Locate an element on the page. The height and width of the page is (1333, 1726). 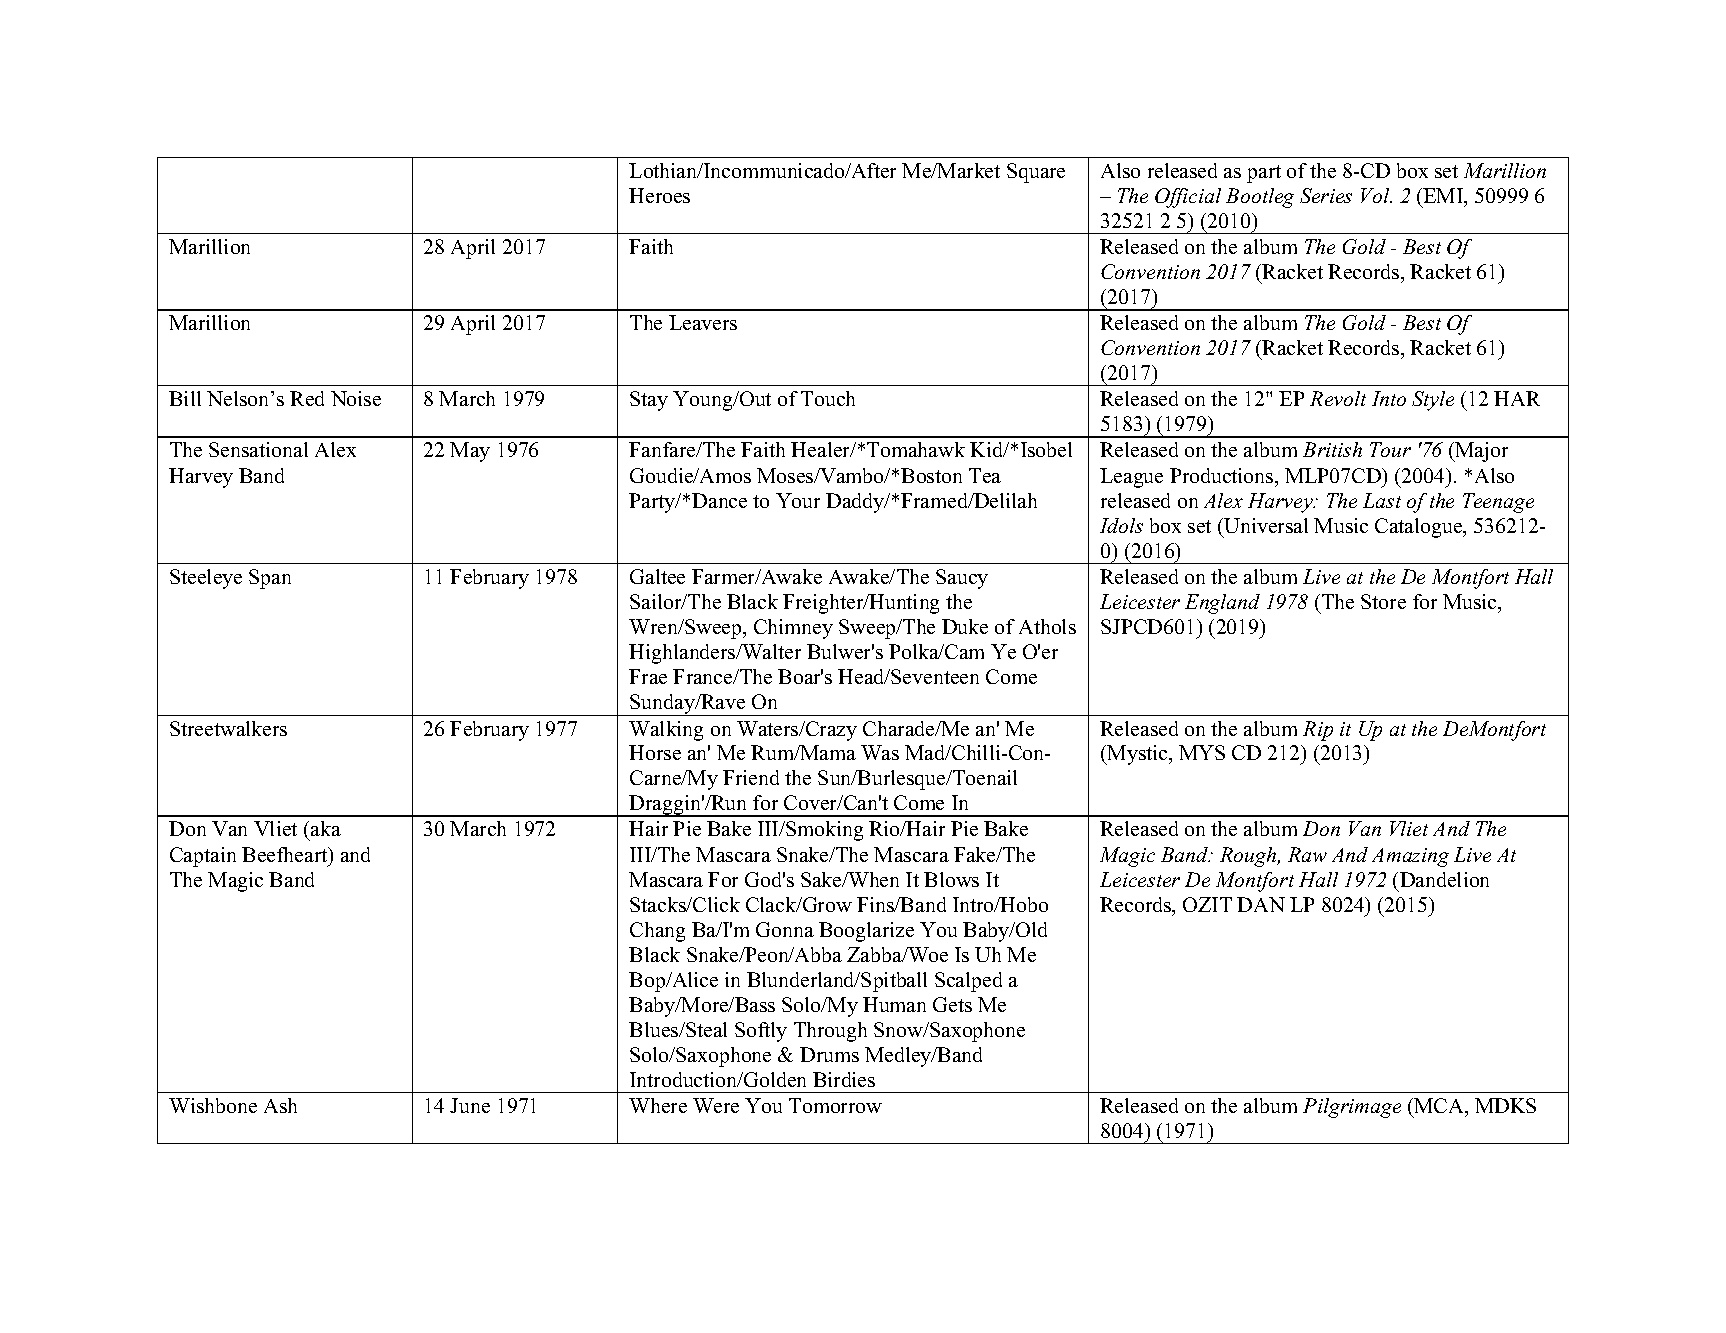
Birdies is located at coordinates (844, 1079).
